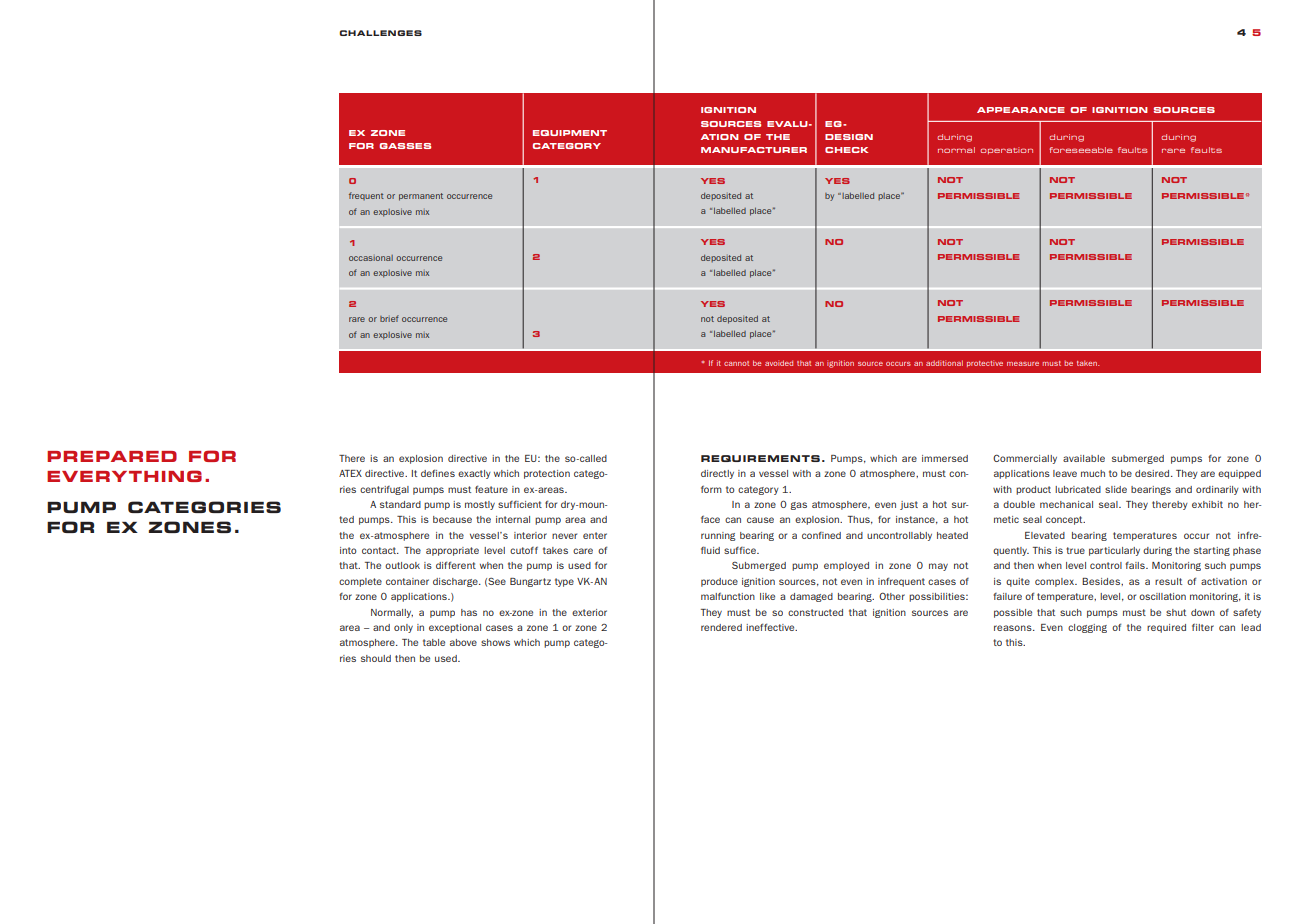 This screenshot has height=924, width=1308. Describe the element at coordinates (736, 363) in the screenshot. I see `cannot` at that location.
